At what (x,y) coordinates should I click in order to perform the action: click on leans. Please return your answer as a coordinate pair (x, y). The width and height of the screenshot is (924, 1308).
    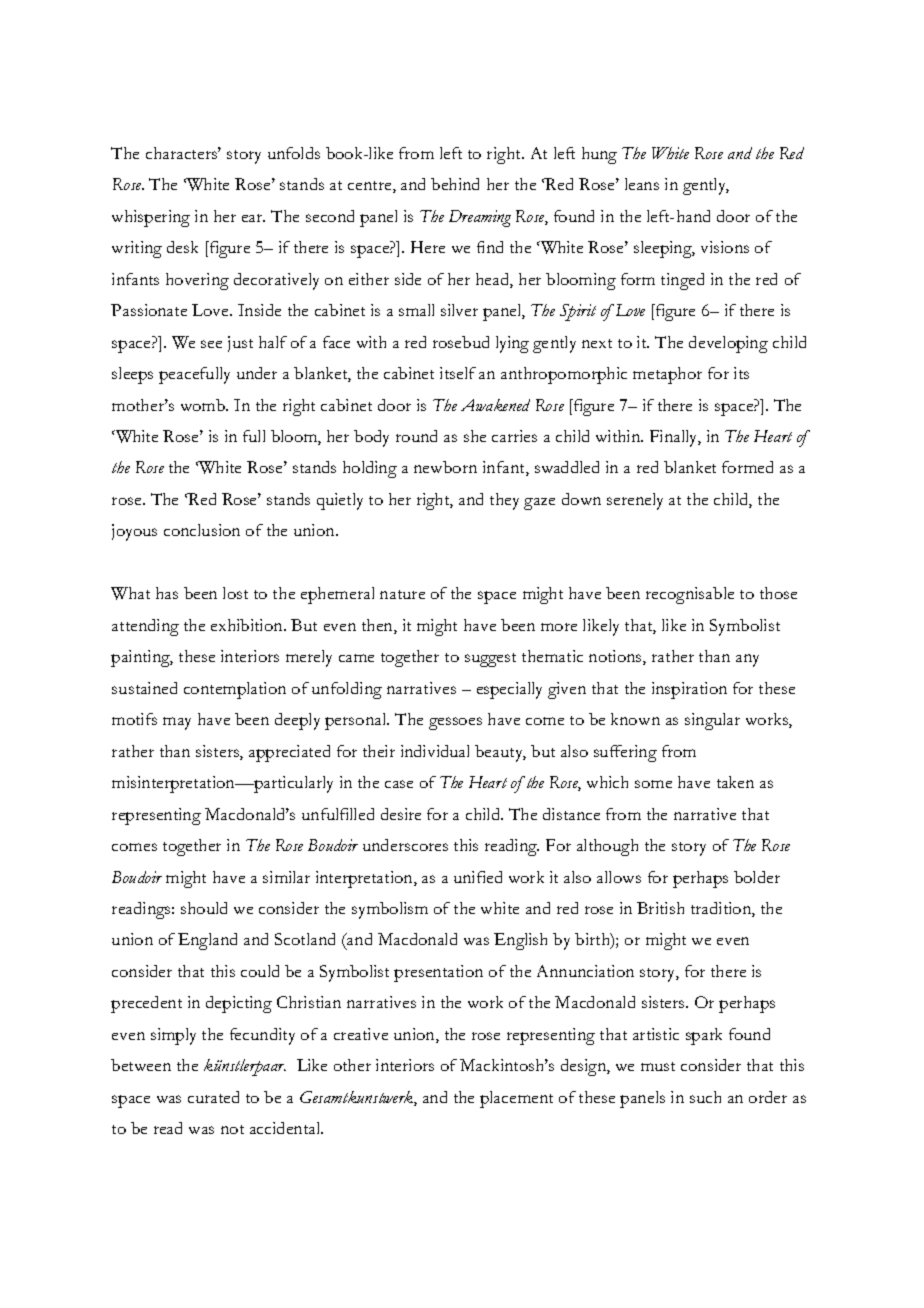
    Looking at the image, I should click on (642, 184).
